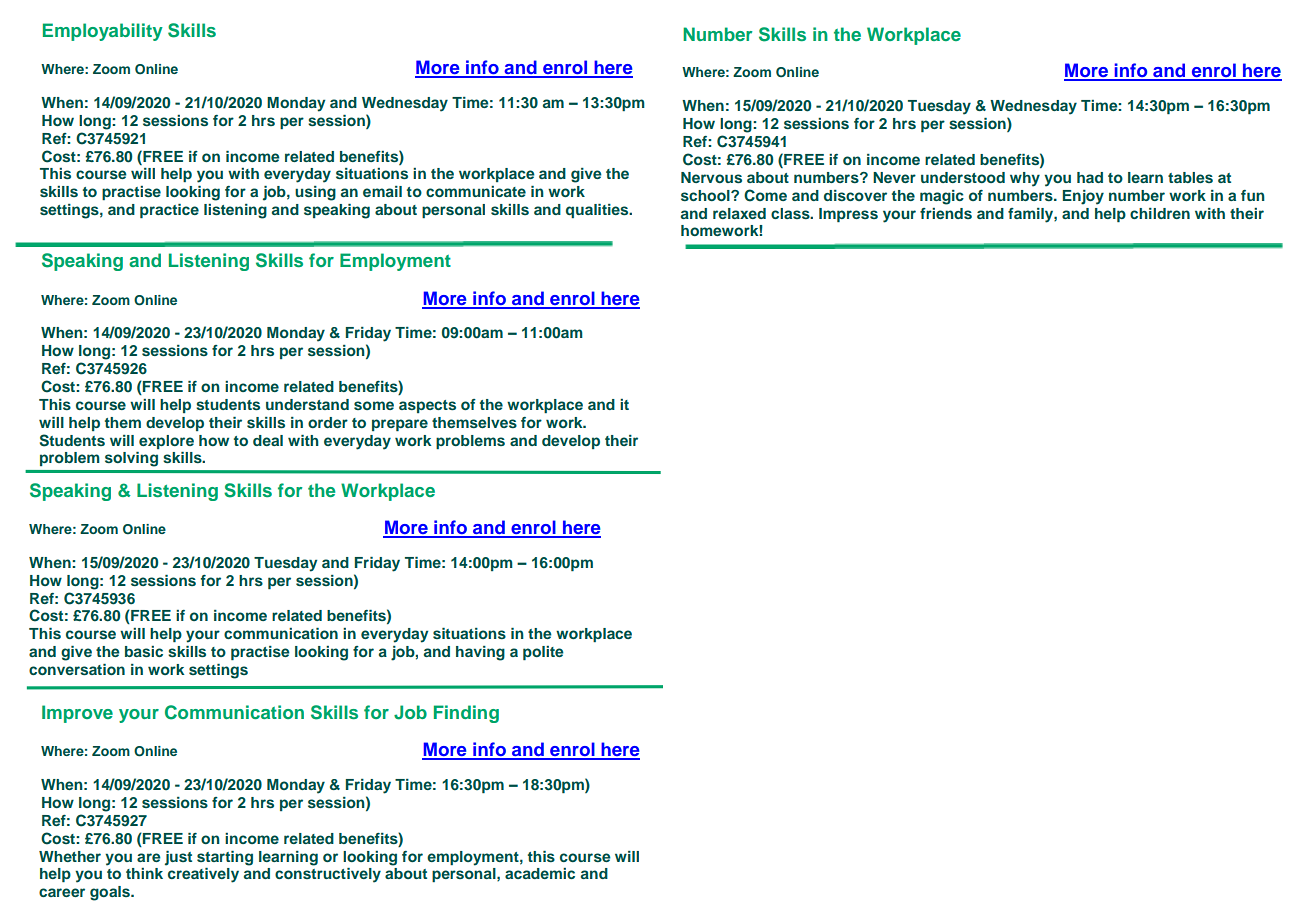 The width and height of the document is (1308, 924). I want to click on having, so click(480, 653).
